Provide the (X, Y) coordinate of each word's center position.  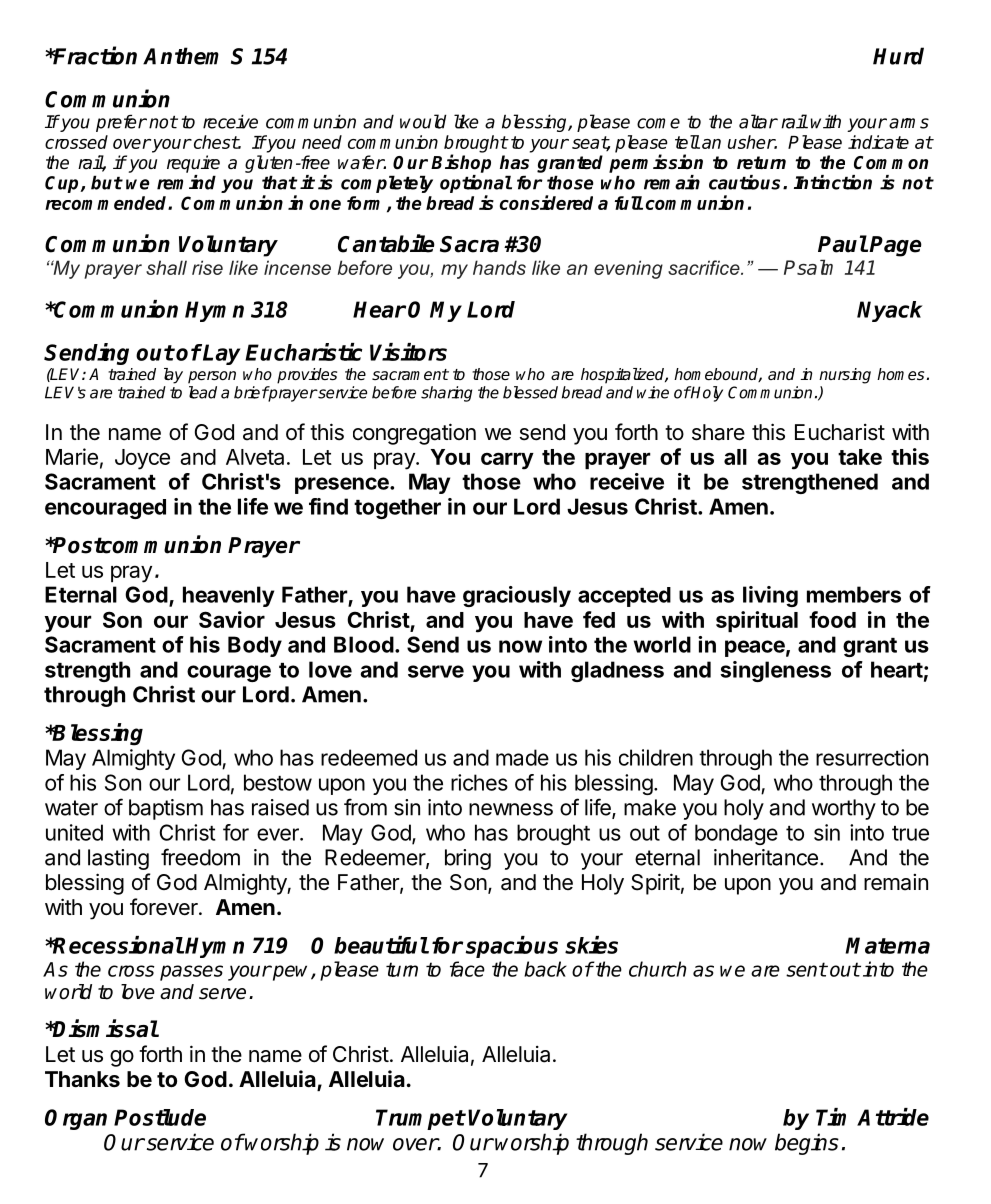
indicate (878, 142)
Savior (232, 619)
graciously (517, 596)
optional (476, 184)
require (193, 164)
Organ (76, 1119)
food (832, 619)
